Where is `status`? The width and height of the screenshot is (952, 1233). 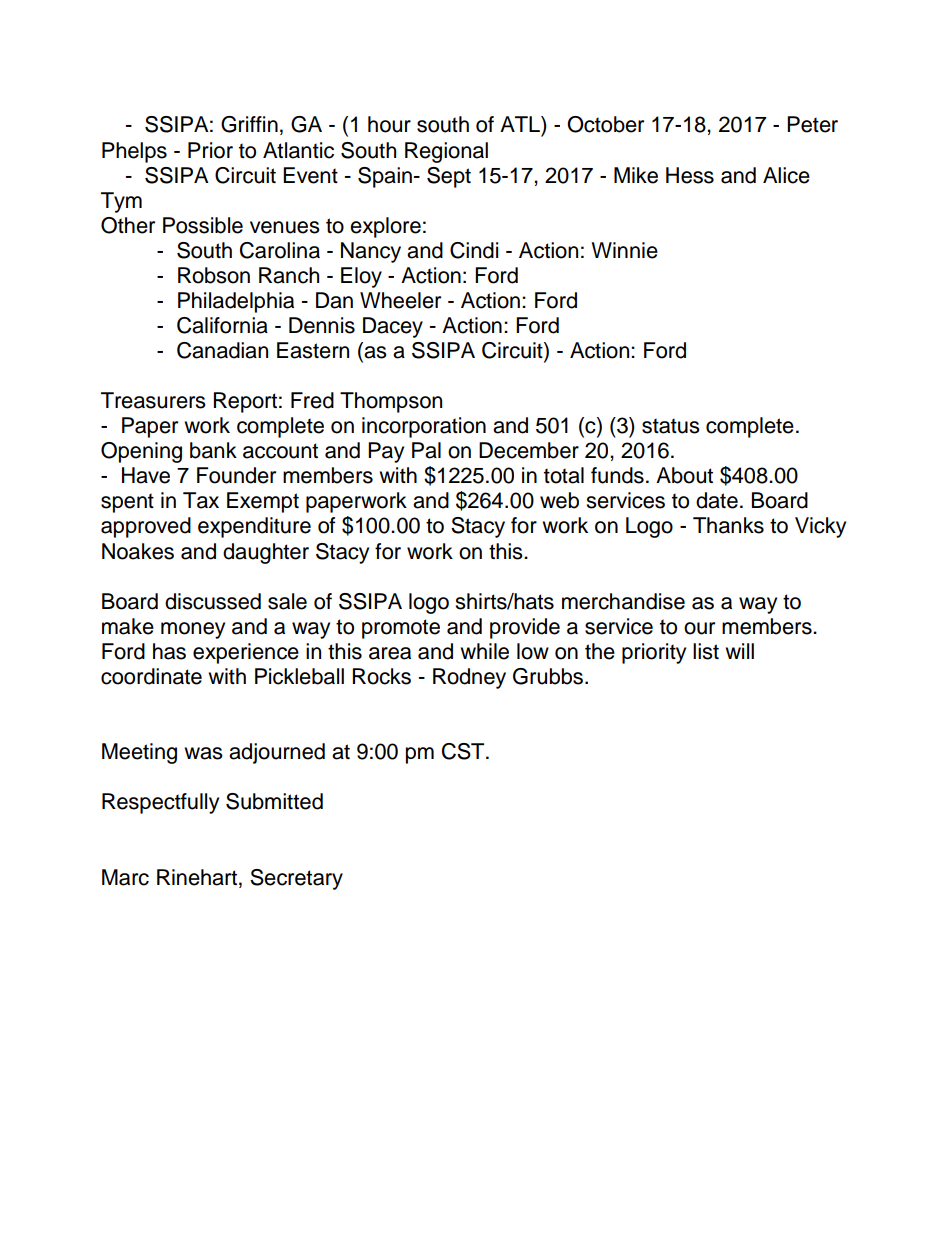 status is located at coordinates (671, 426).
